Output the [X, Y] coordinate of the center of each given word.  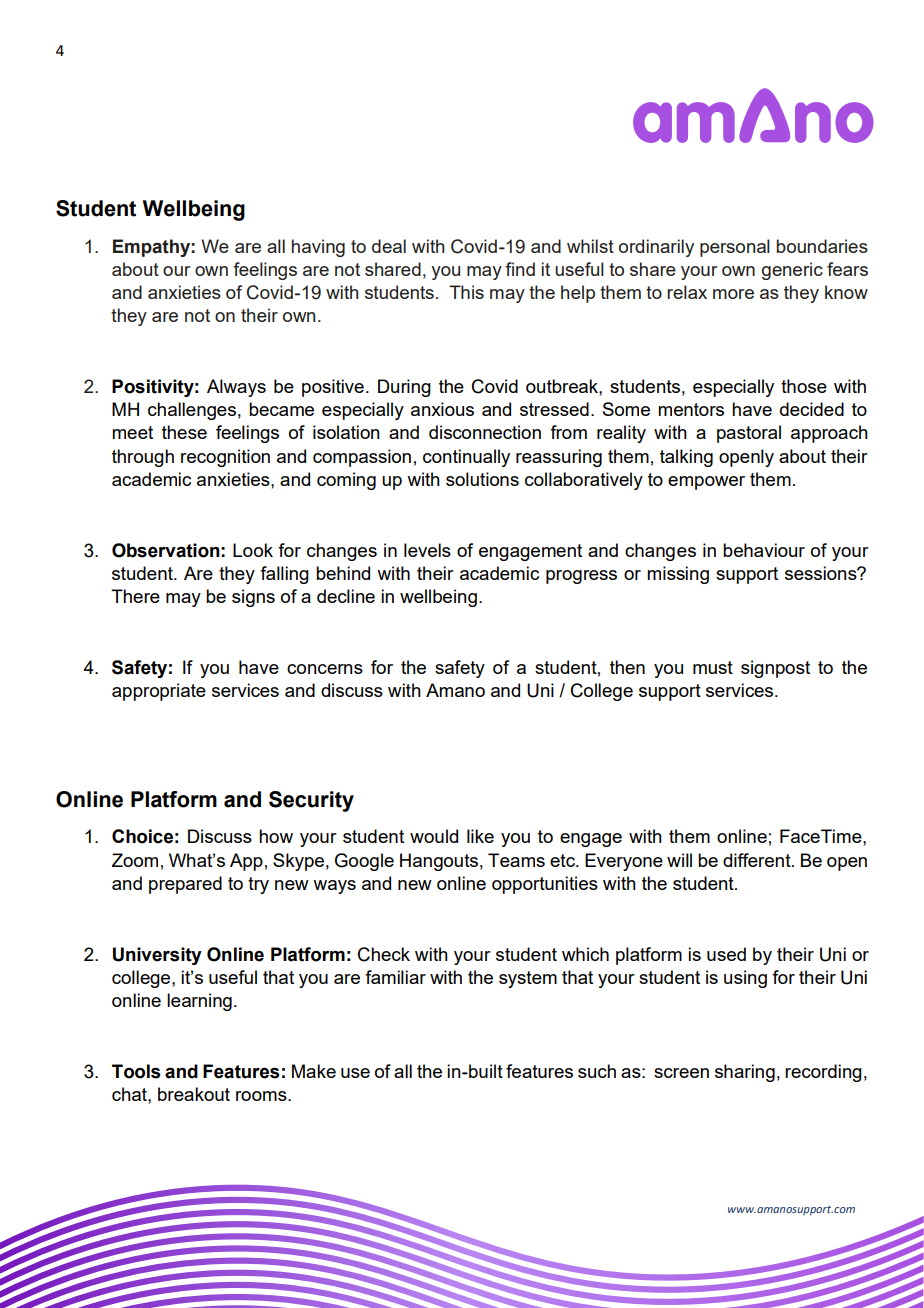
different [758, 860]
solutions [482, 479]
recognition [225, 458]
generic [792, 271]
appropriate [159, 692]
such [597, 1071]
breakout [194, 1094]
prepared [185, 885]
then [627, 667]
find [520, 269]
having [318, 248]
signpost [775, 669]
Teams [516, 860]
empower [706, 483]
